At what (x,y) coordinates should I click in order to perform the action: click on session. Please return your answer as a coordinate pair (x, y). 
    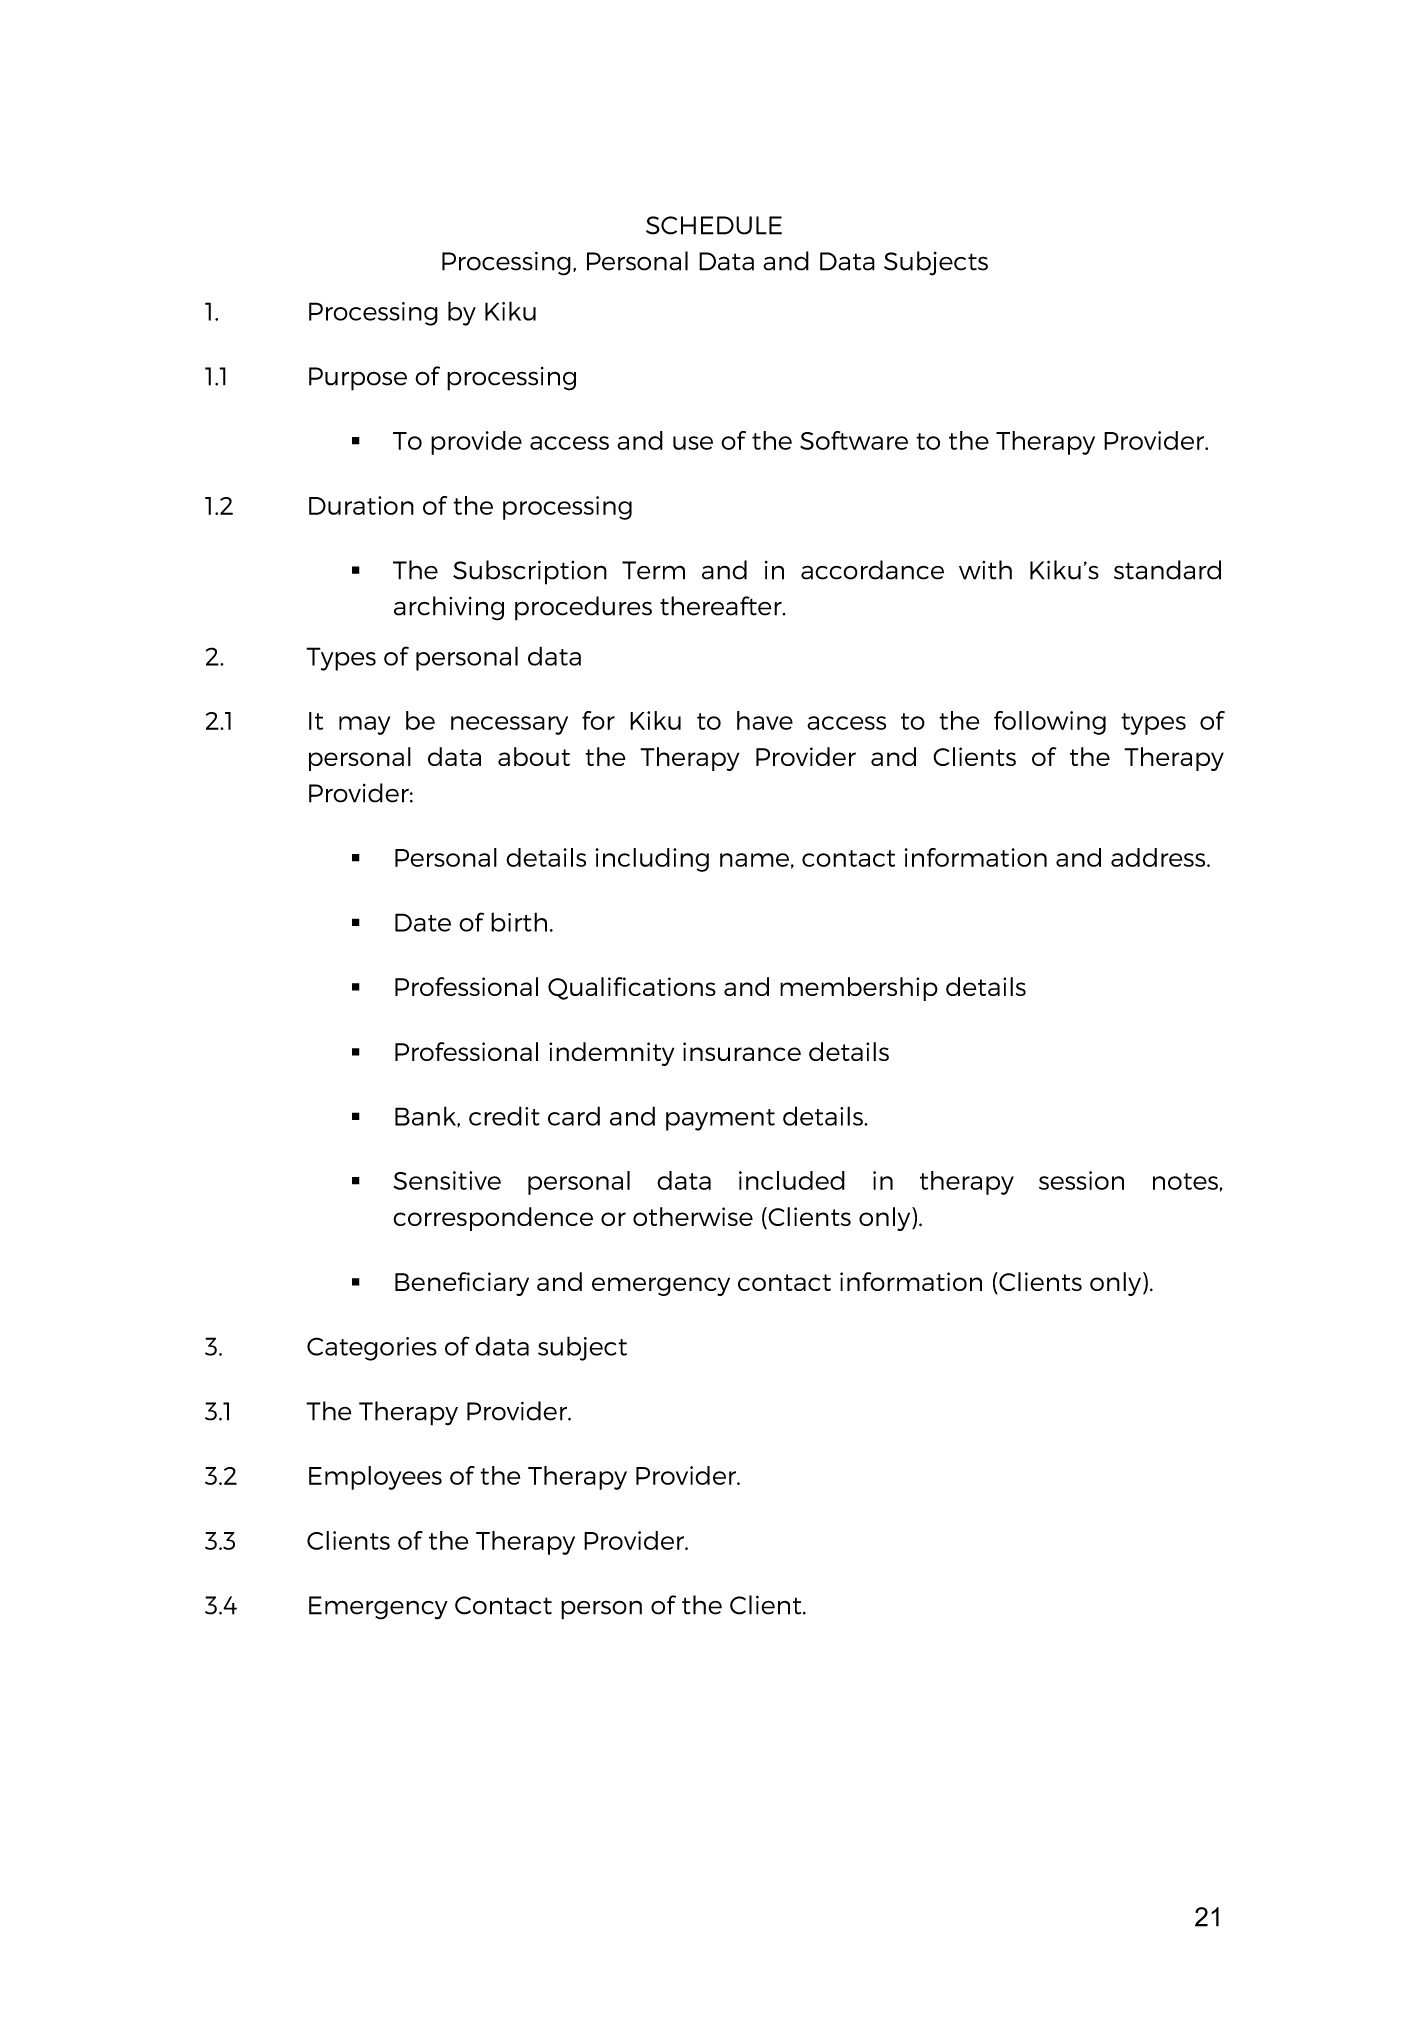
    Looking at the image, I should click on (1081, 1180).
